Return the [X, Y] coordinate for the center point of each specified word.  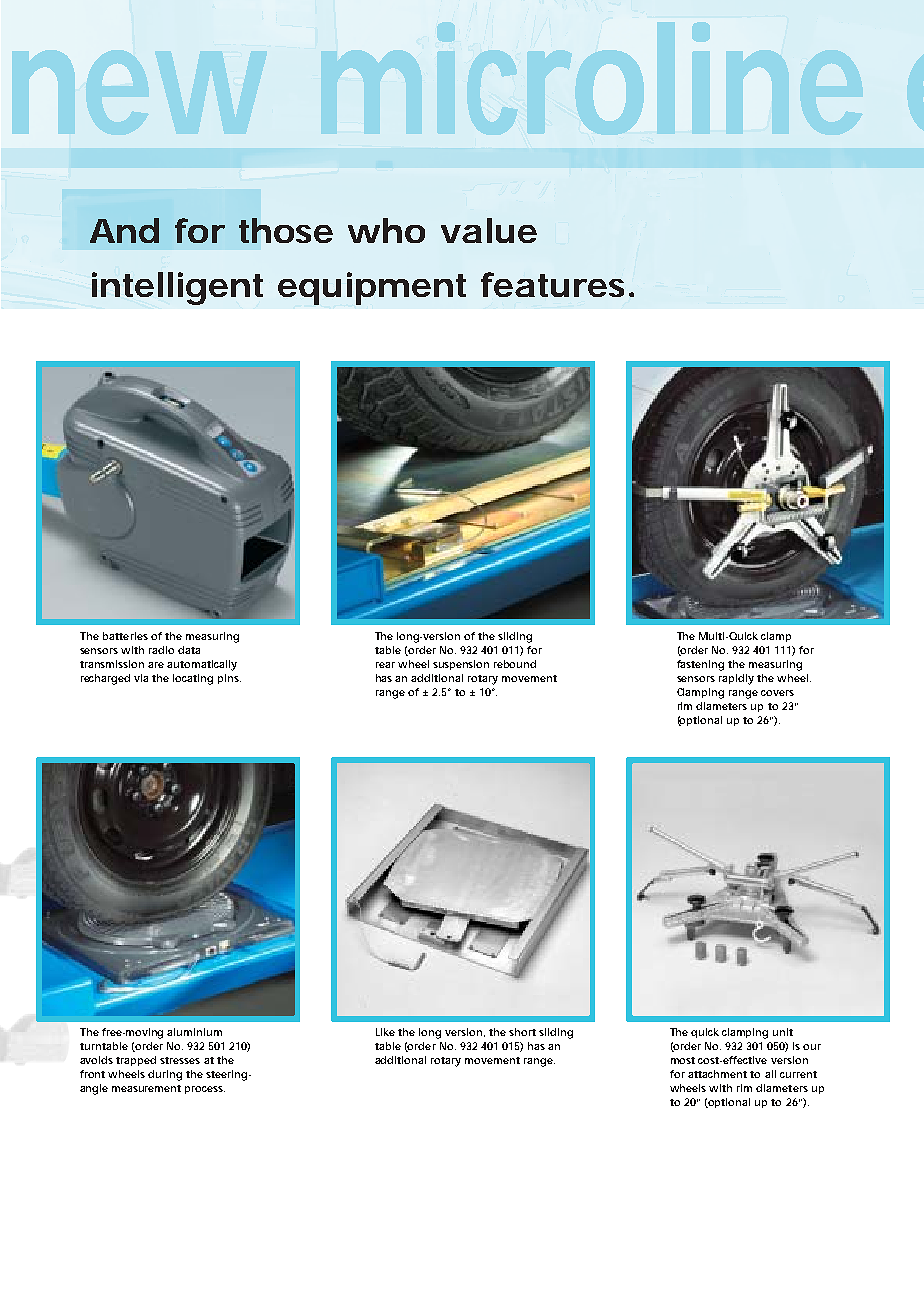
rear [385, 665]
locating [193, 679]
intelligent [177, 288]
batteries [125, 636]
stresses [180, 1060]
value [489, 230]
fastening [700, 665]
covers [777, 693]
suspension [461, 665]
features [552, 284]
